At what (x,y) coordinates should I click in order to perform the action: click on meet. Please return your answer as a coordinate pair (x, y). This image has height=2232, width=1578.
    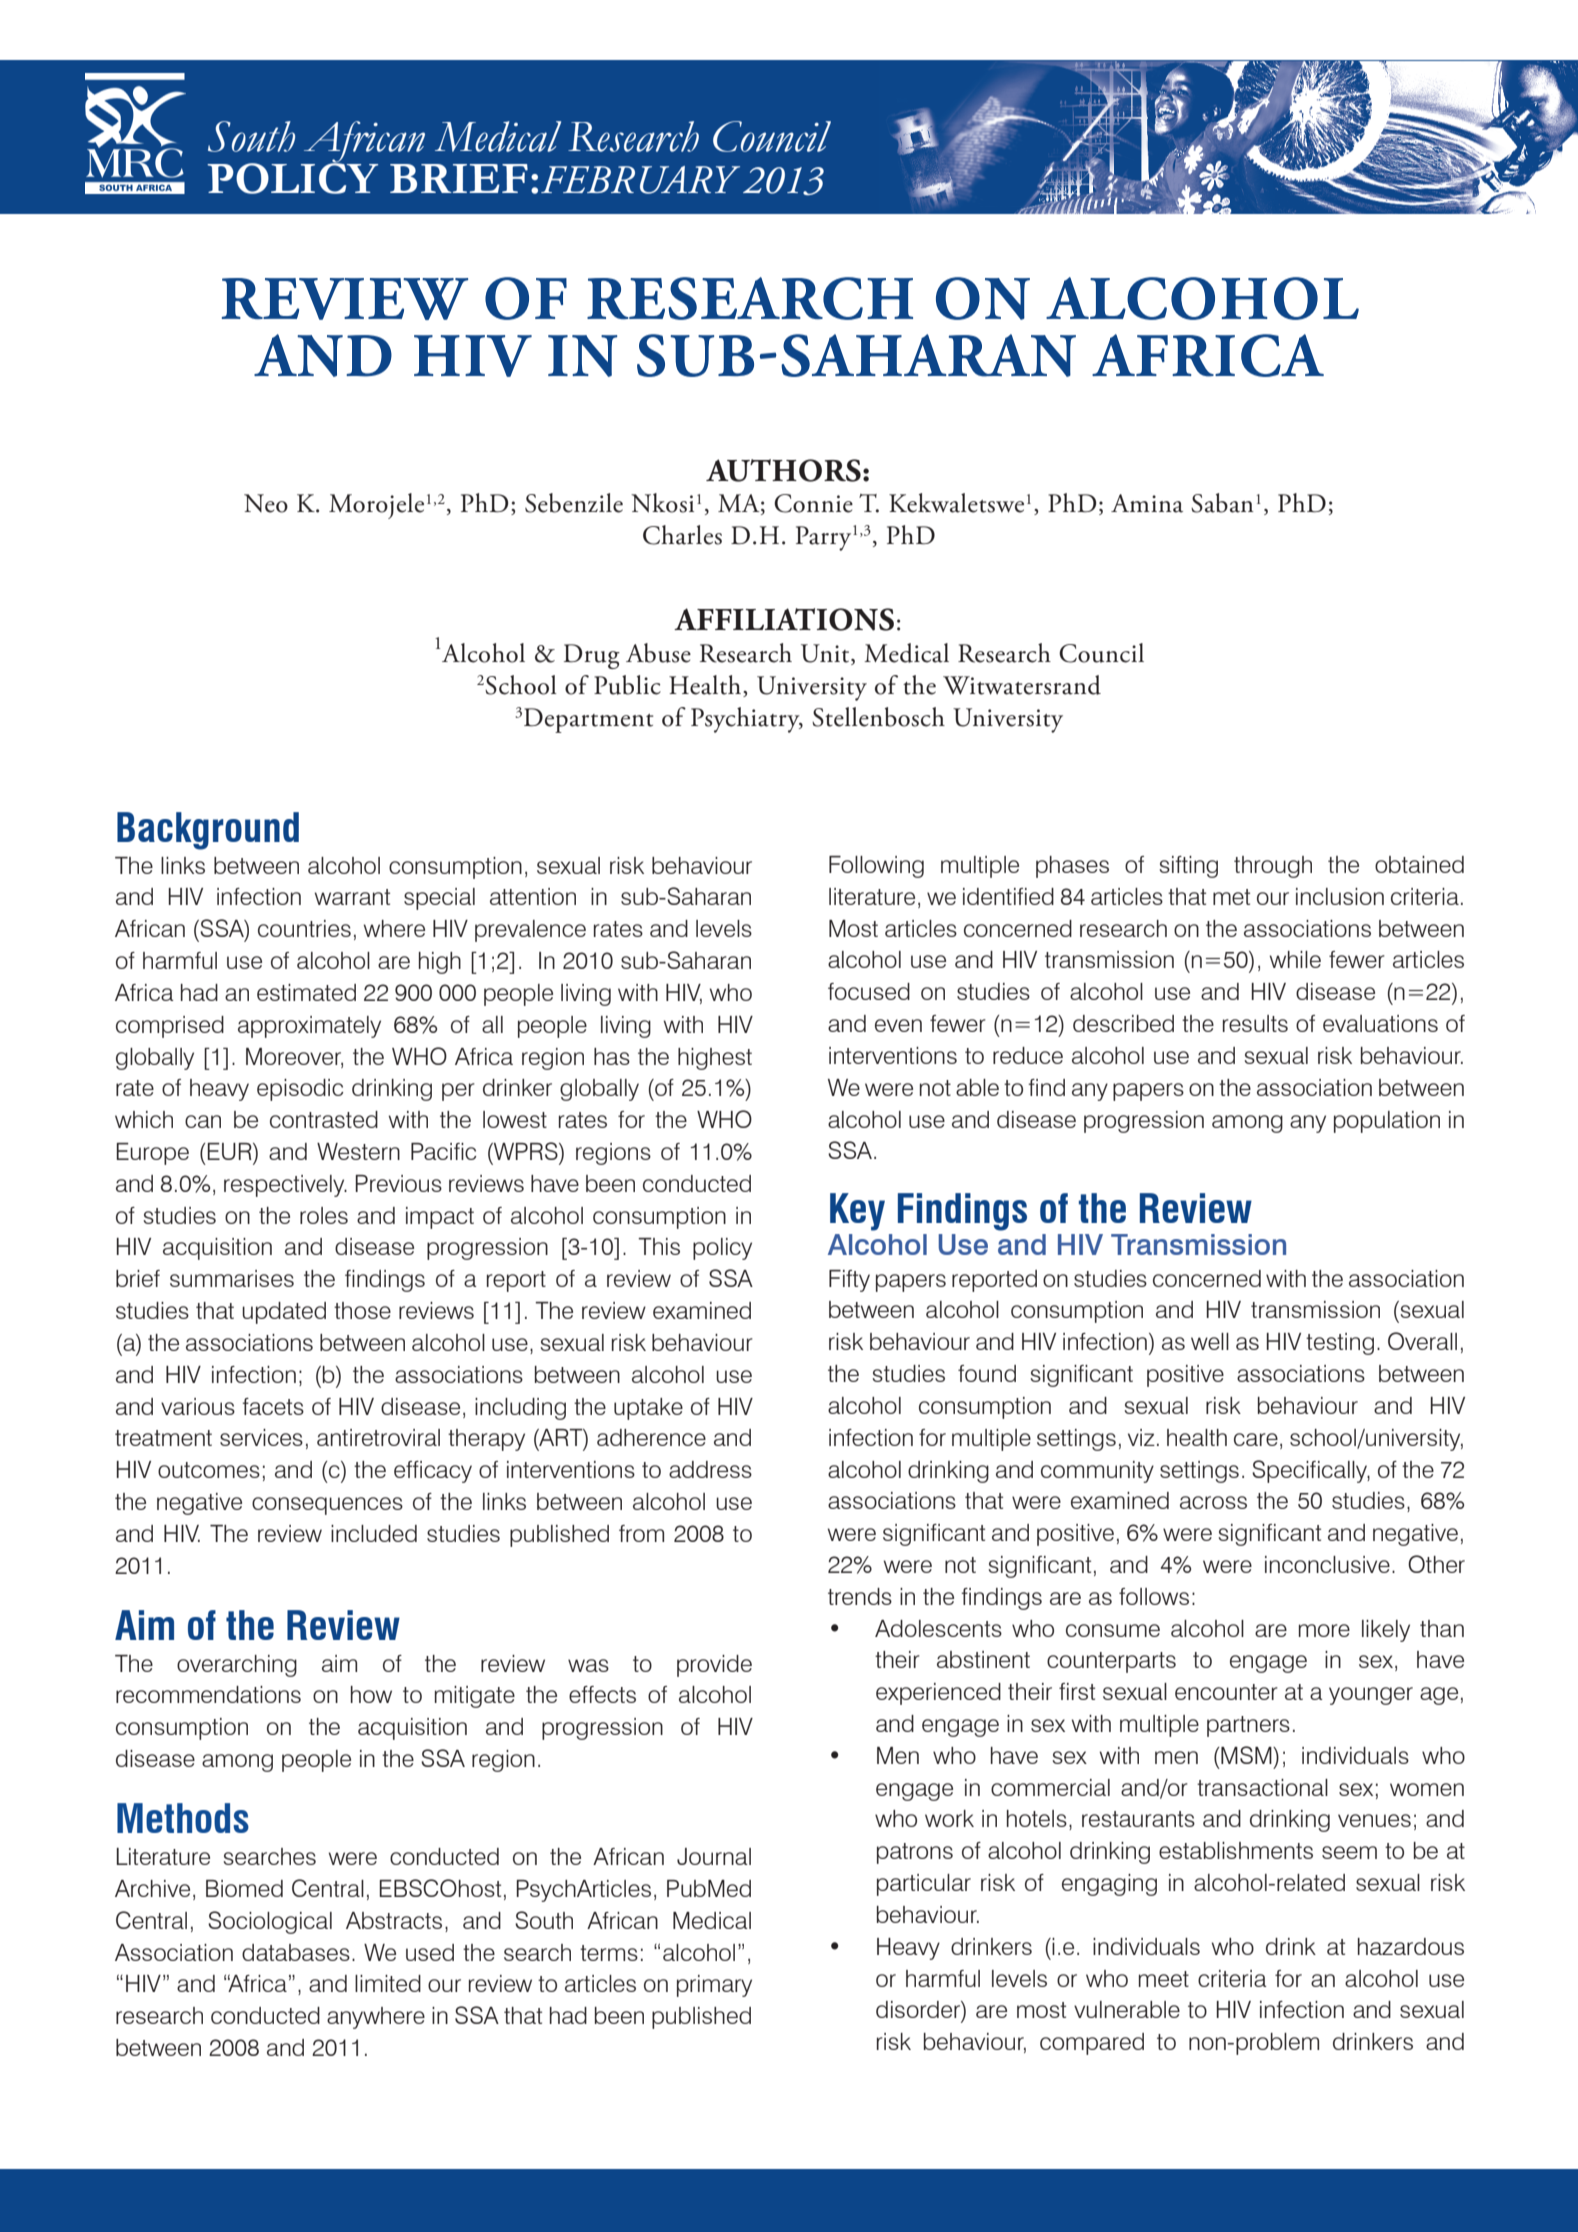
    Looking at the image, I should click on (1164, 1979).
